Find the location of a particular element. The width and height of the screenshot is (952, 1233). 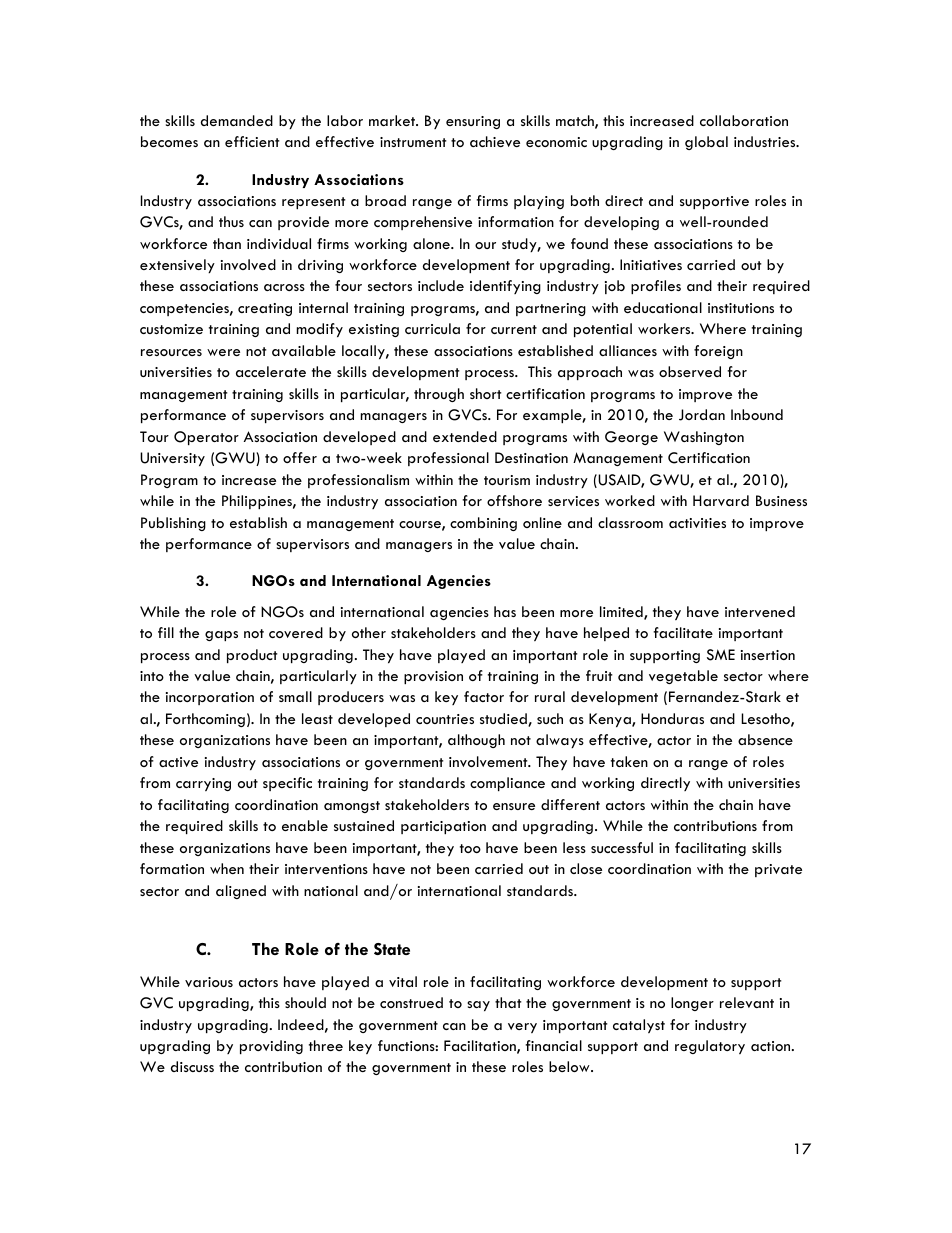

Washington is located at coordinates (704, 438).
